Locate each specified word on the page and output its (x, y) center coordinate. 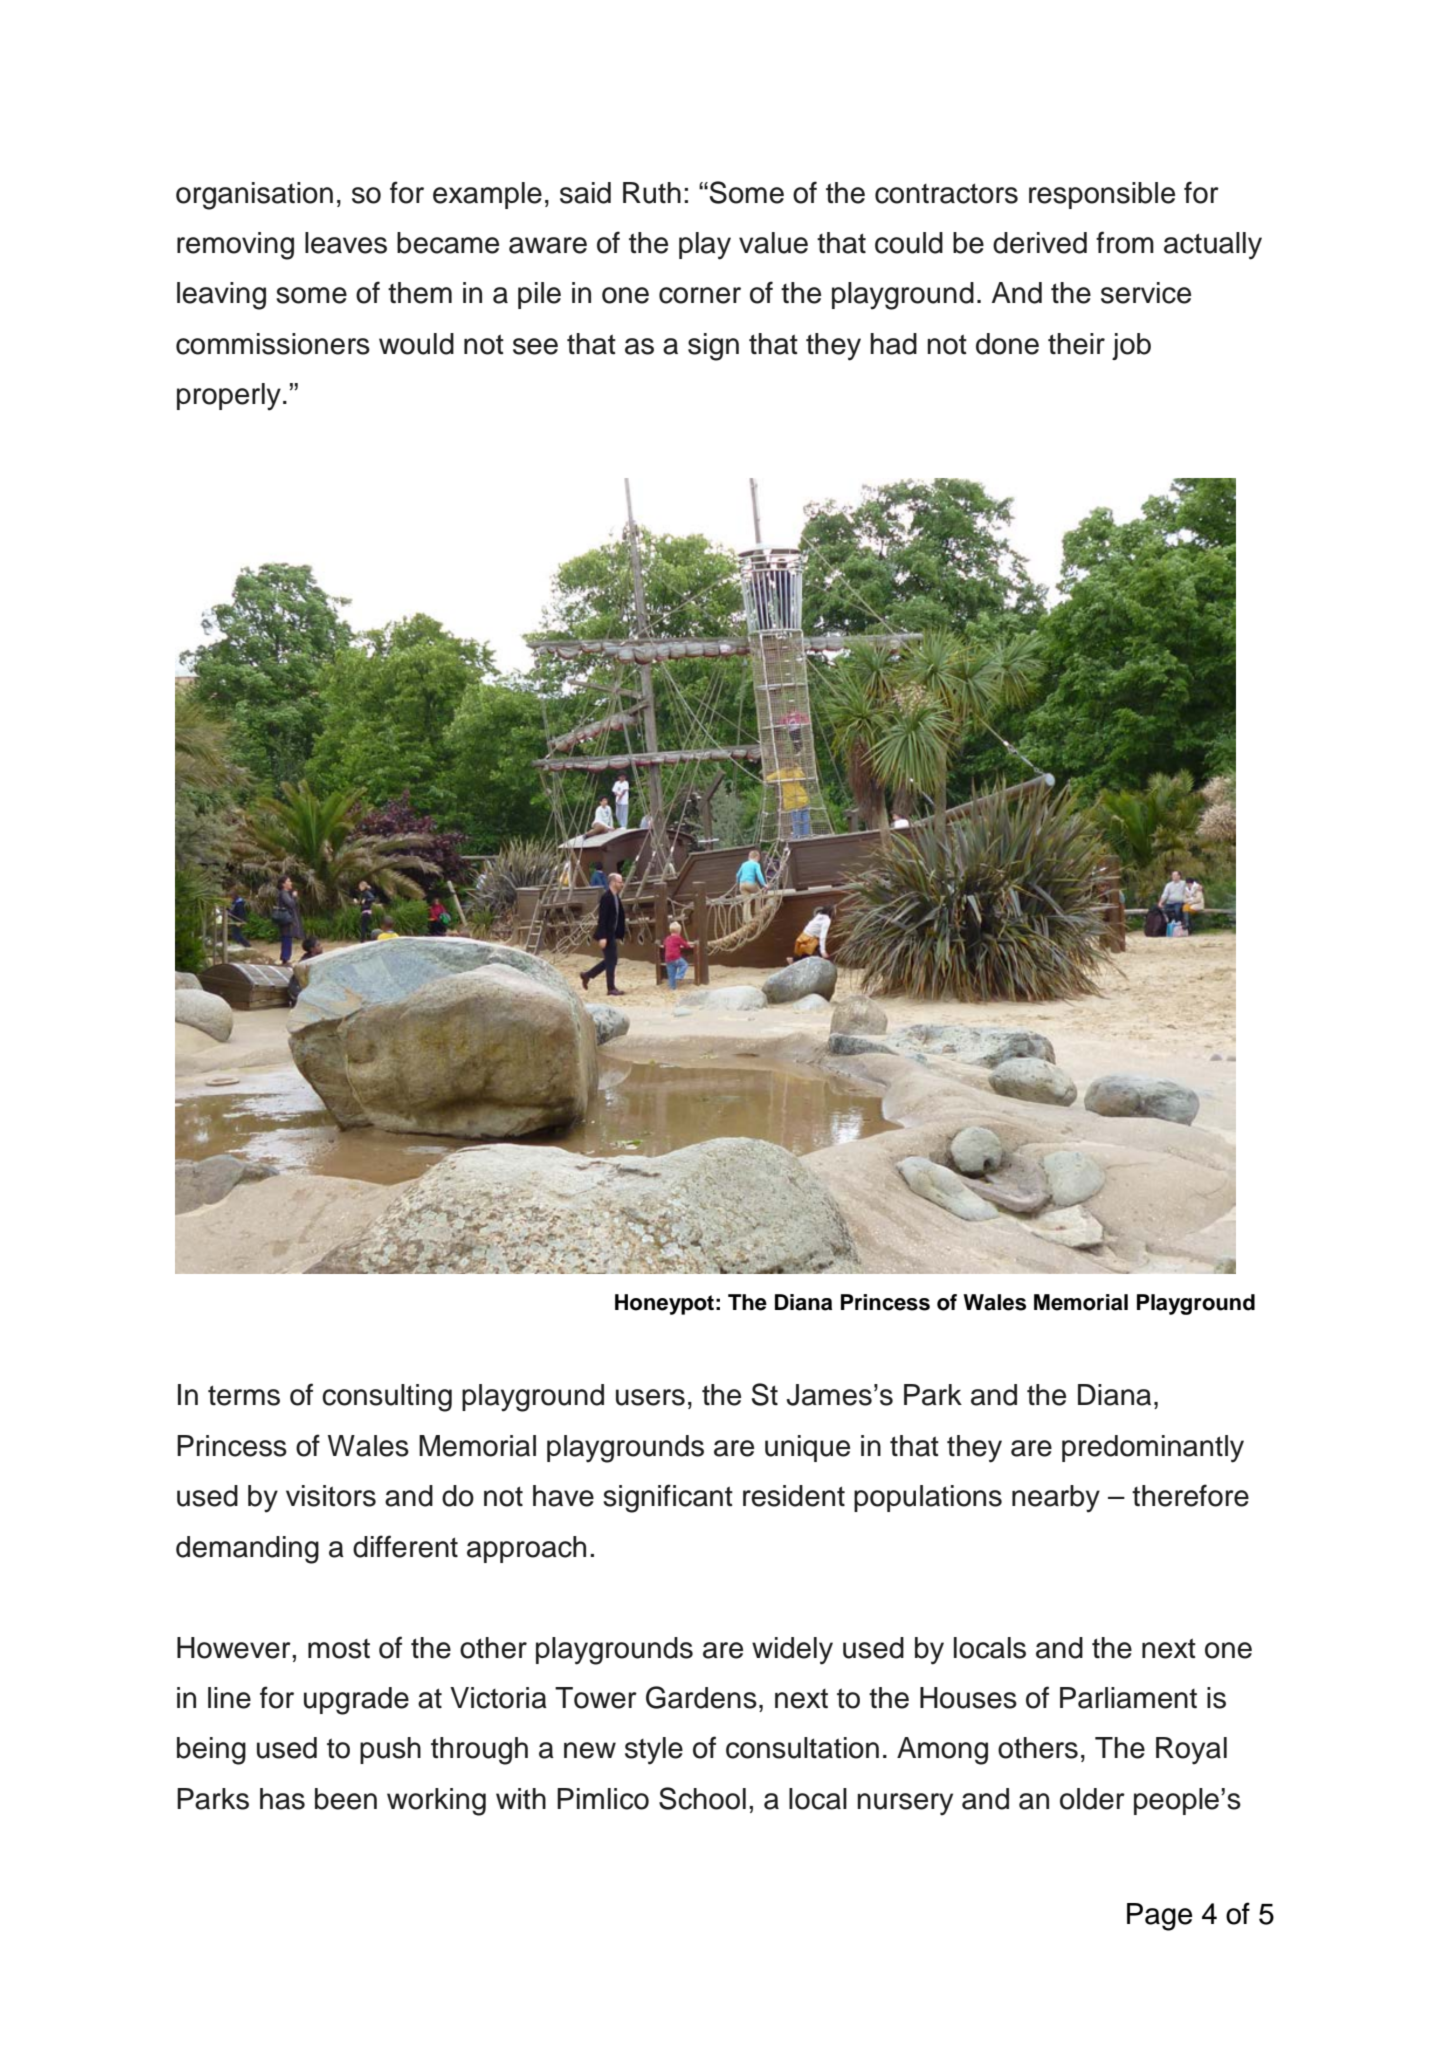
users (650, 1397)
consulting (387, 1398)
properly (229, 397)
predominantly (1153, 1449)
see (535, 346)
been (346, 1799)
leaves (346, 243)
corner (700, 295)
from (1125, 242)
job (1131, 346)
